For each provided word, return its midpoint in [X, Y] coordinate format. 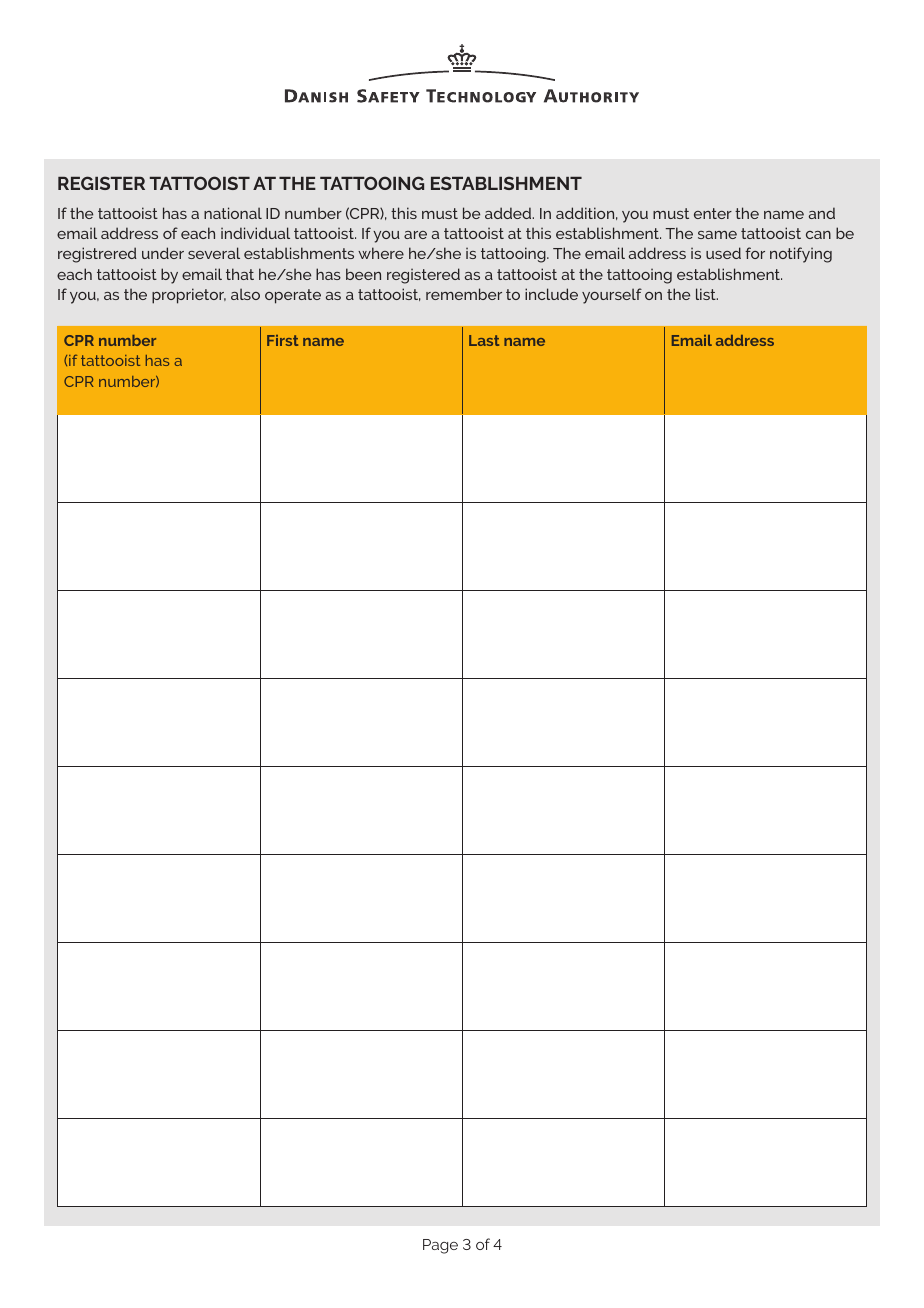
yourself [612, 296]
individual [255, 233]
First [282, 340]
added [509, 213]
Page [440, 1246]
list [707, 294]
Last [484, 340]
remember [464, 294]
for [755, 253]
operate [293, 296]
